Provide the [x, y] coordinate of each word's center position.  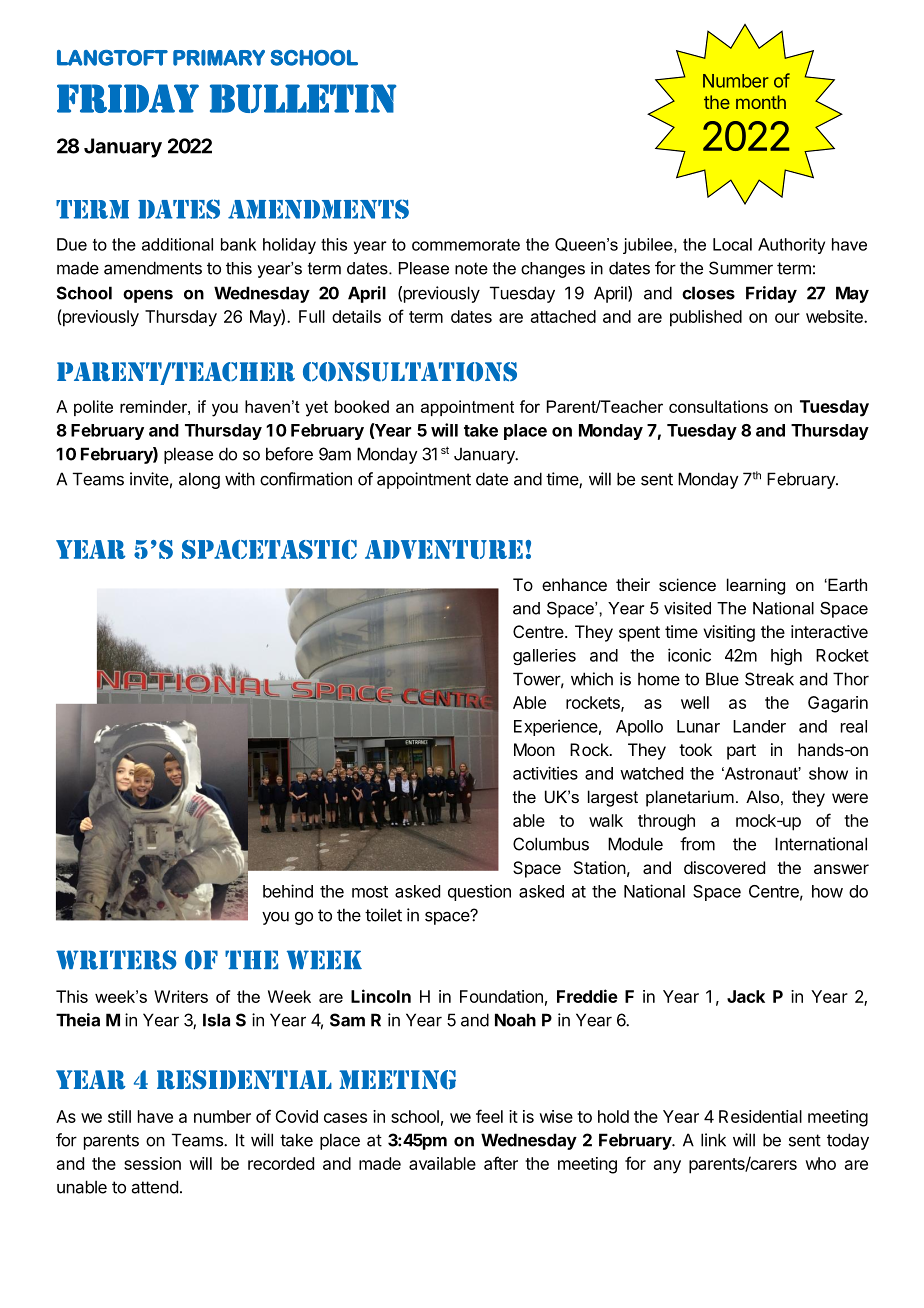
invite [149, 479]
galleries [544, 657]
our [787, 318]
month [761, 102]
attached [563, 316]
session [152, 1163]
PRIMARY [219, 58]
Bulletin [303, 98]
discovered [724, 867]
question [479, 892]
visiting [729, 633]
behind [288, 891]
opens [148, 296]
